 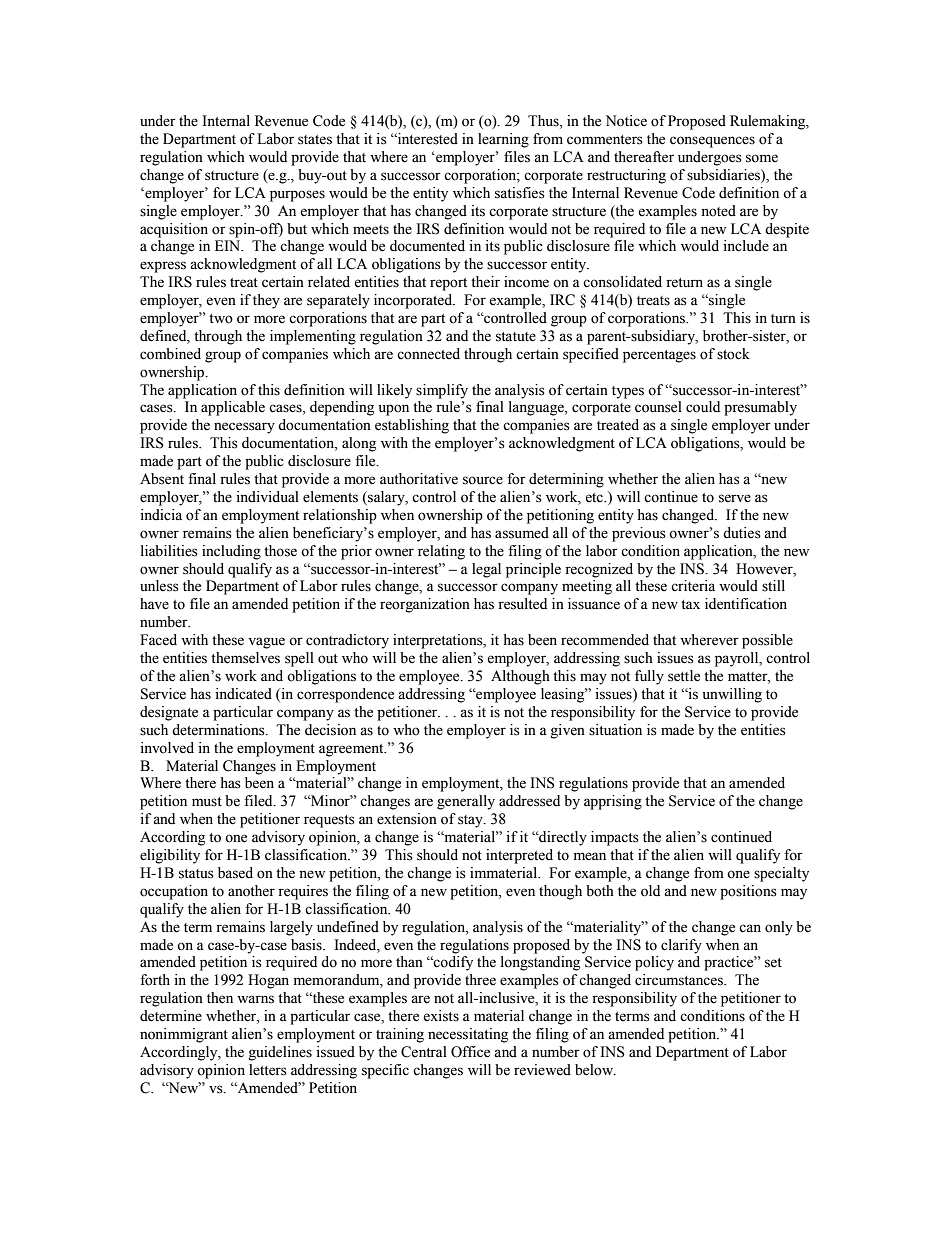 I want to click on settle, so click(x=684, y=676).
